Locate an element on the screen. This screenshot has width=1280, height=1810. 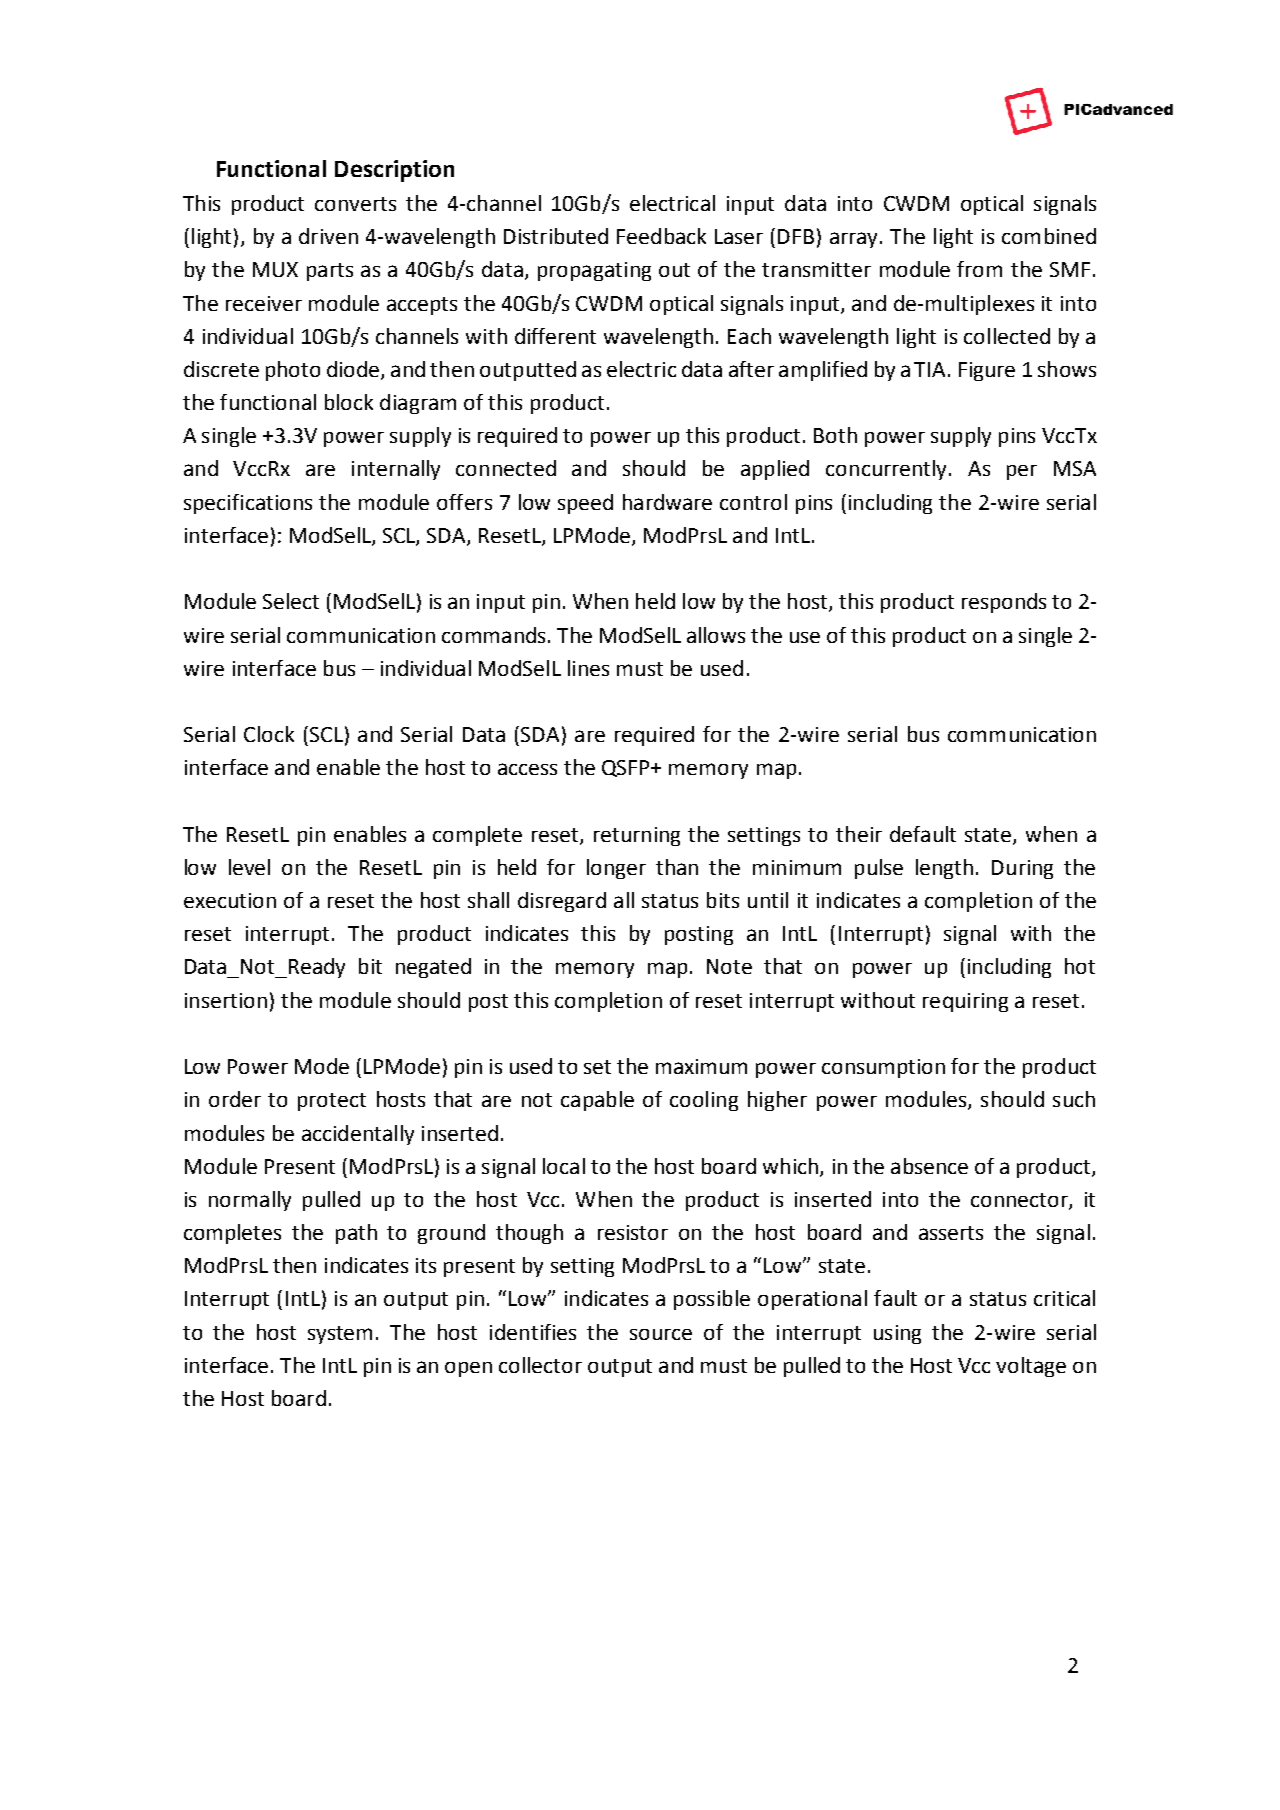
Clock is located at coordinates (269, 734).
